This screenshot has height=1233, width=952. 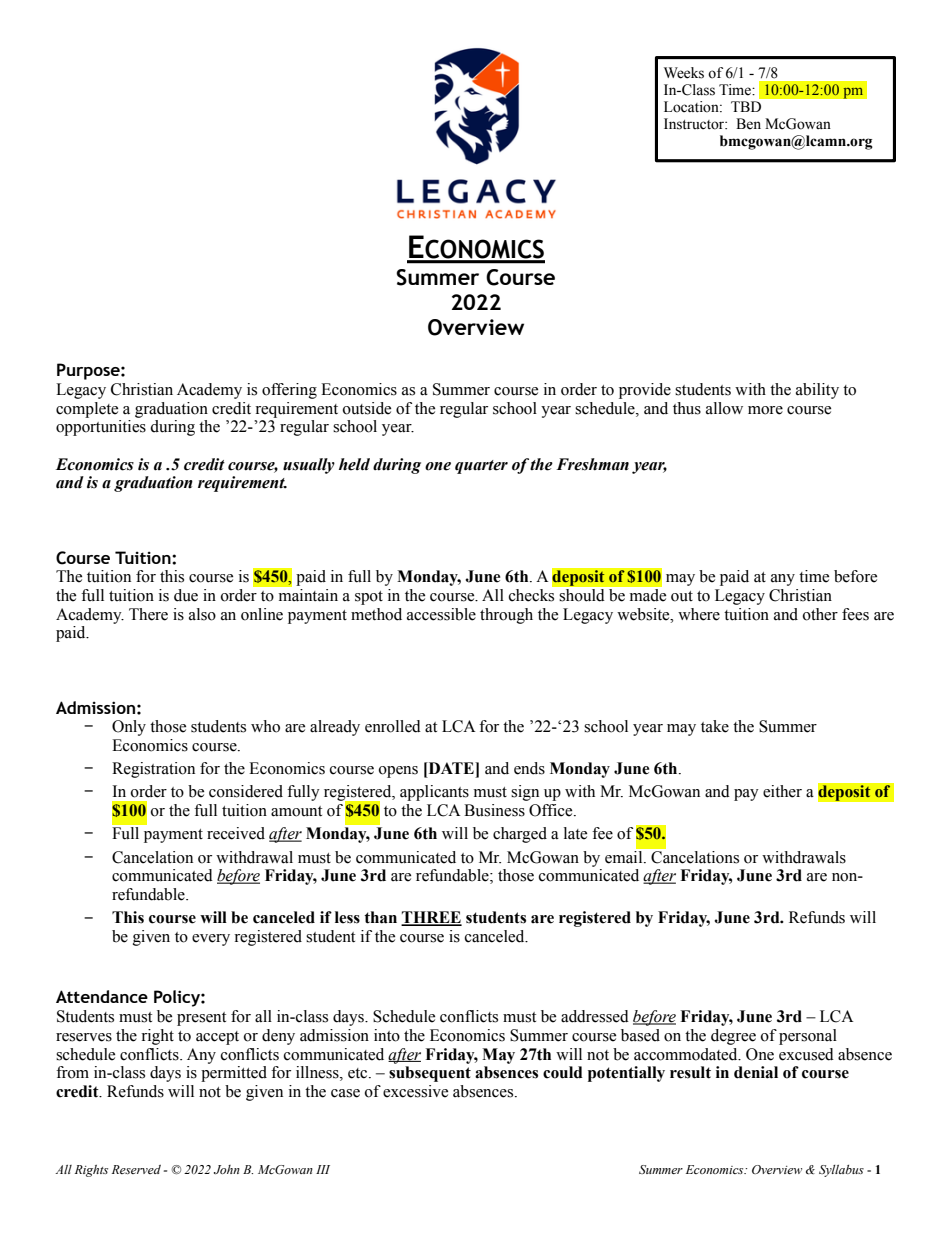 What do you see at coordinates (746, 106) in the screenshot?
I see `TBD` at bounding box center [746, 106].
